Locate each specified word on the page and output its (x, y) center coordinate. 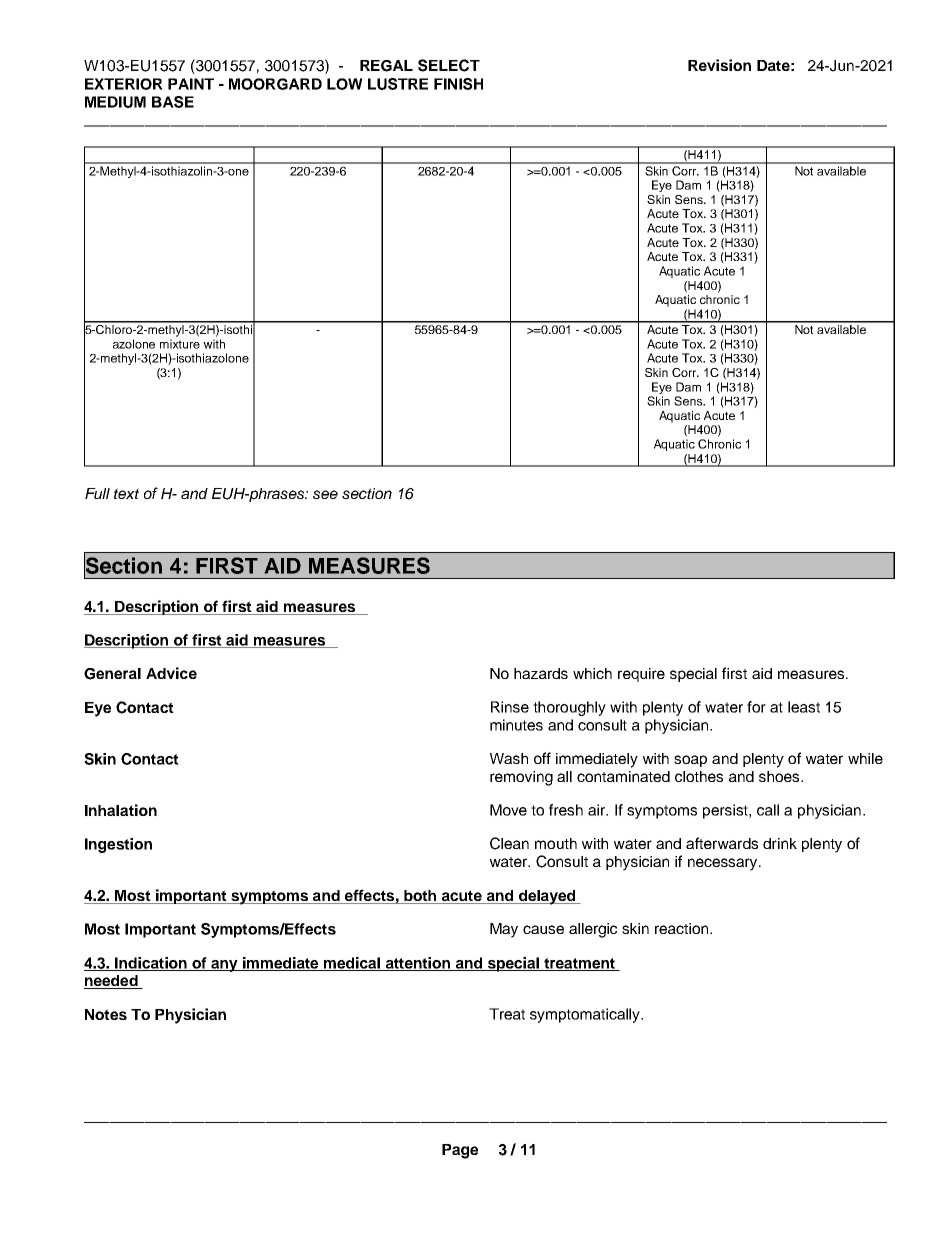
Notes (106, 1014)
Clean (509, 843)
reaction (683, 928)
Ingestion (118, 845)
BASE (173, 102)
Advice (171, 673)
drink (780, 843)
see (325, 494)
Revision (719, 65)
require (641, 675)
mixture (180, 344)
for (756, 707)
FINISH (458, 84)
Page (460, 1151)
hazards (541, 673)
